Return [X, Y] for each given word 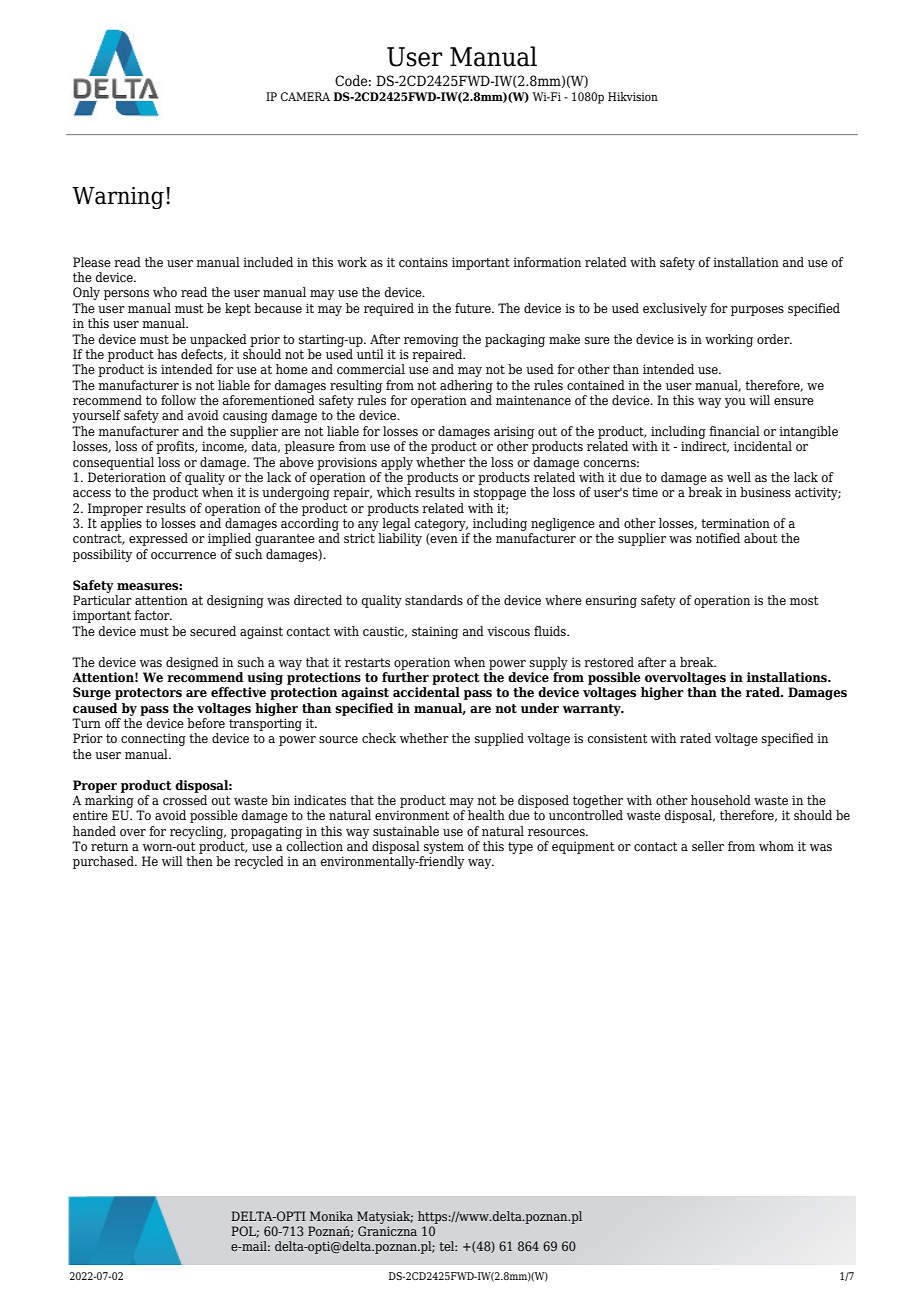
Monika [331, 1216]
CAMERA [305, 96]
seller [708, 846]
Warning [118, 198]
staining [435, 632]
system [444, 848]
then [199, 861]
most [804, 600]
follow [178, 400]
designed [192, 663]
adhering [466, 386]
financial [734, 431]
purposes [757, 311]
